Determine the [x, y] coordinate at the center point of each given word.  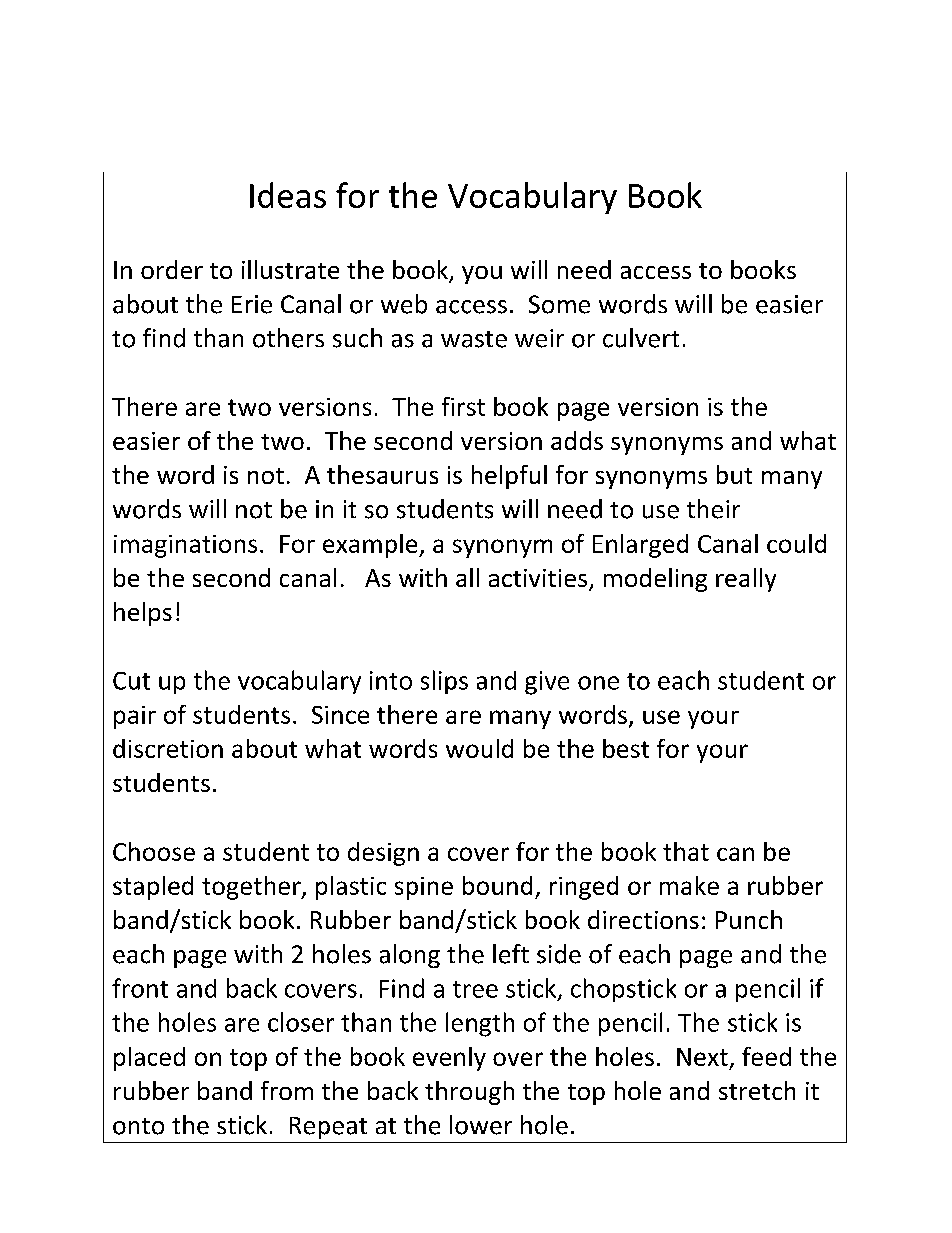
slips [444, 682]
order [172, 269]
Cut [131, 681]
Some [559, 304]
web [404, 304]
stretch [757, 1090]
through [469, 1093]
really [746, 580]
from [287, 1090]
